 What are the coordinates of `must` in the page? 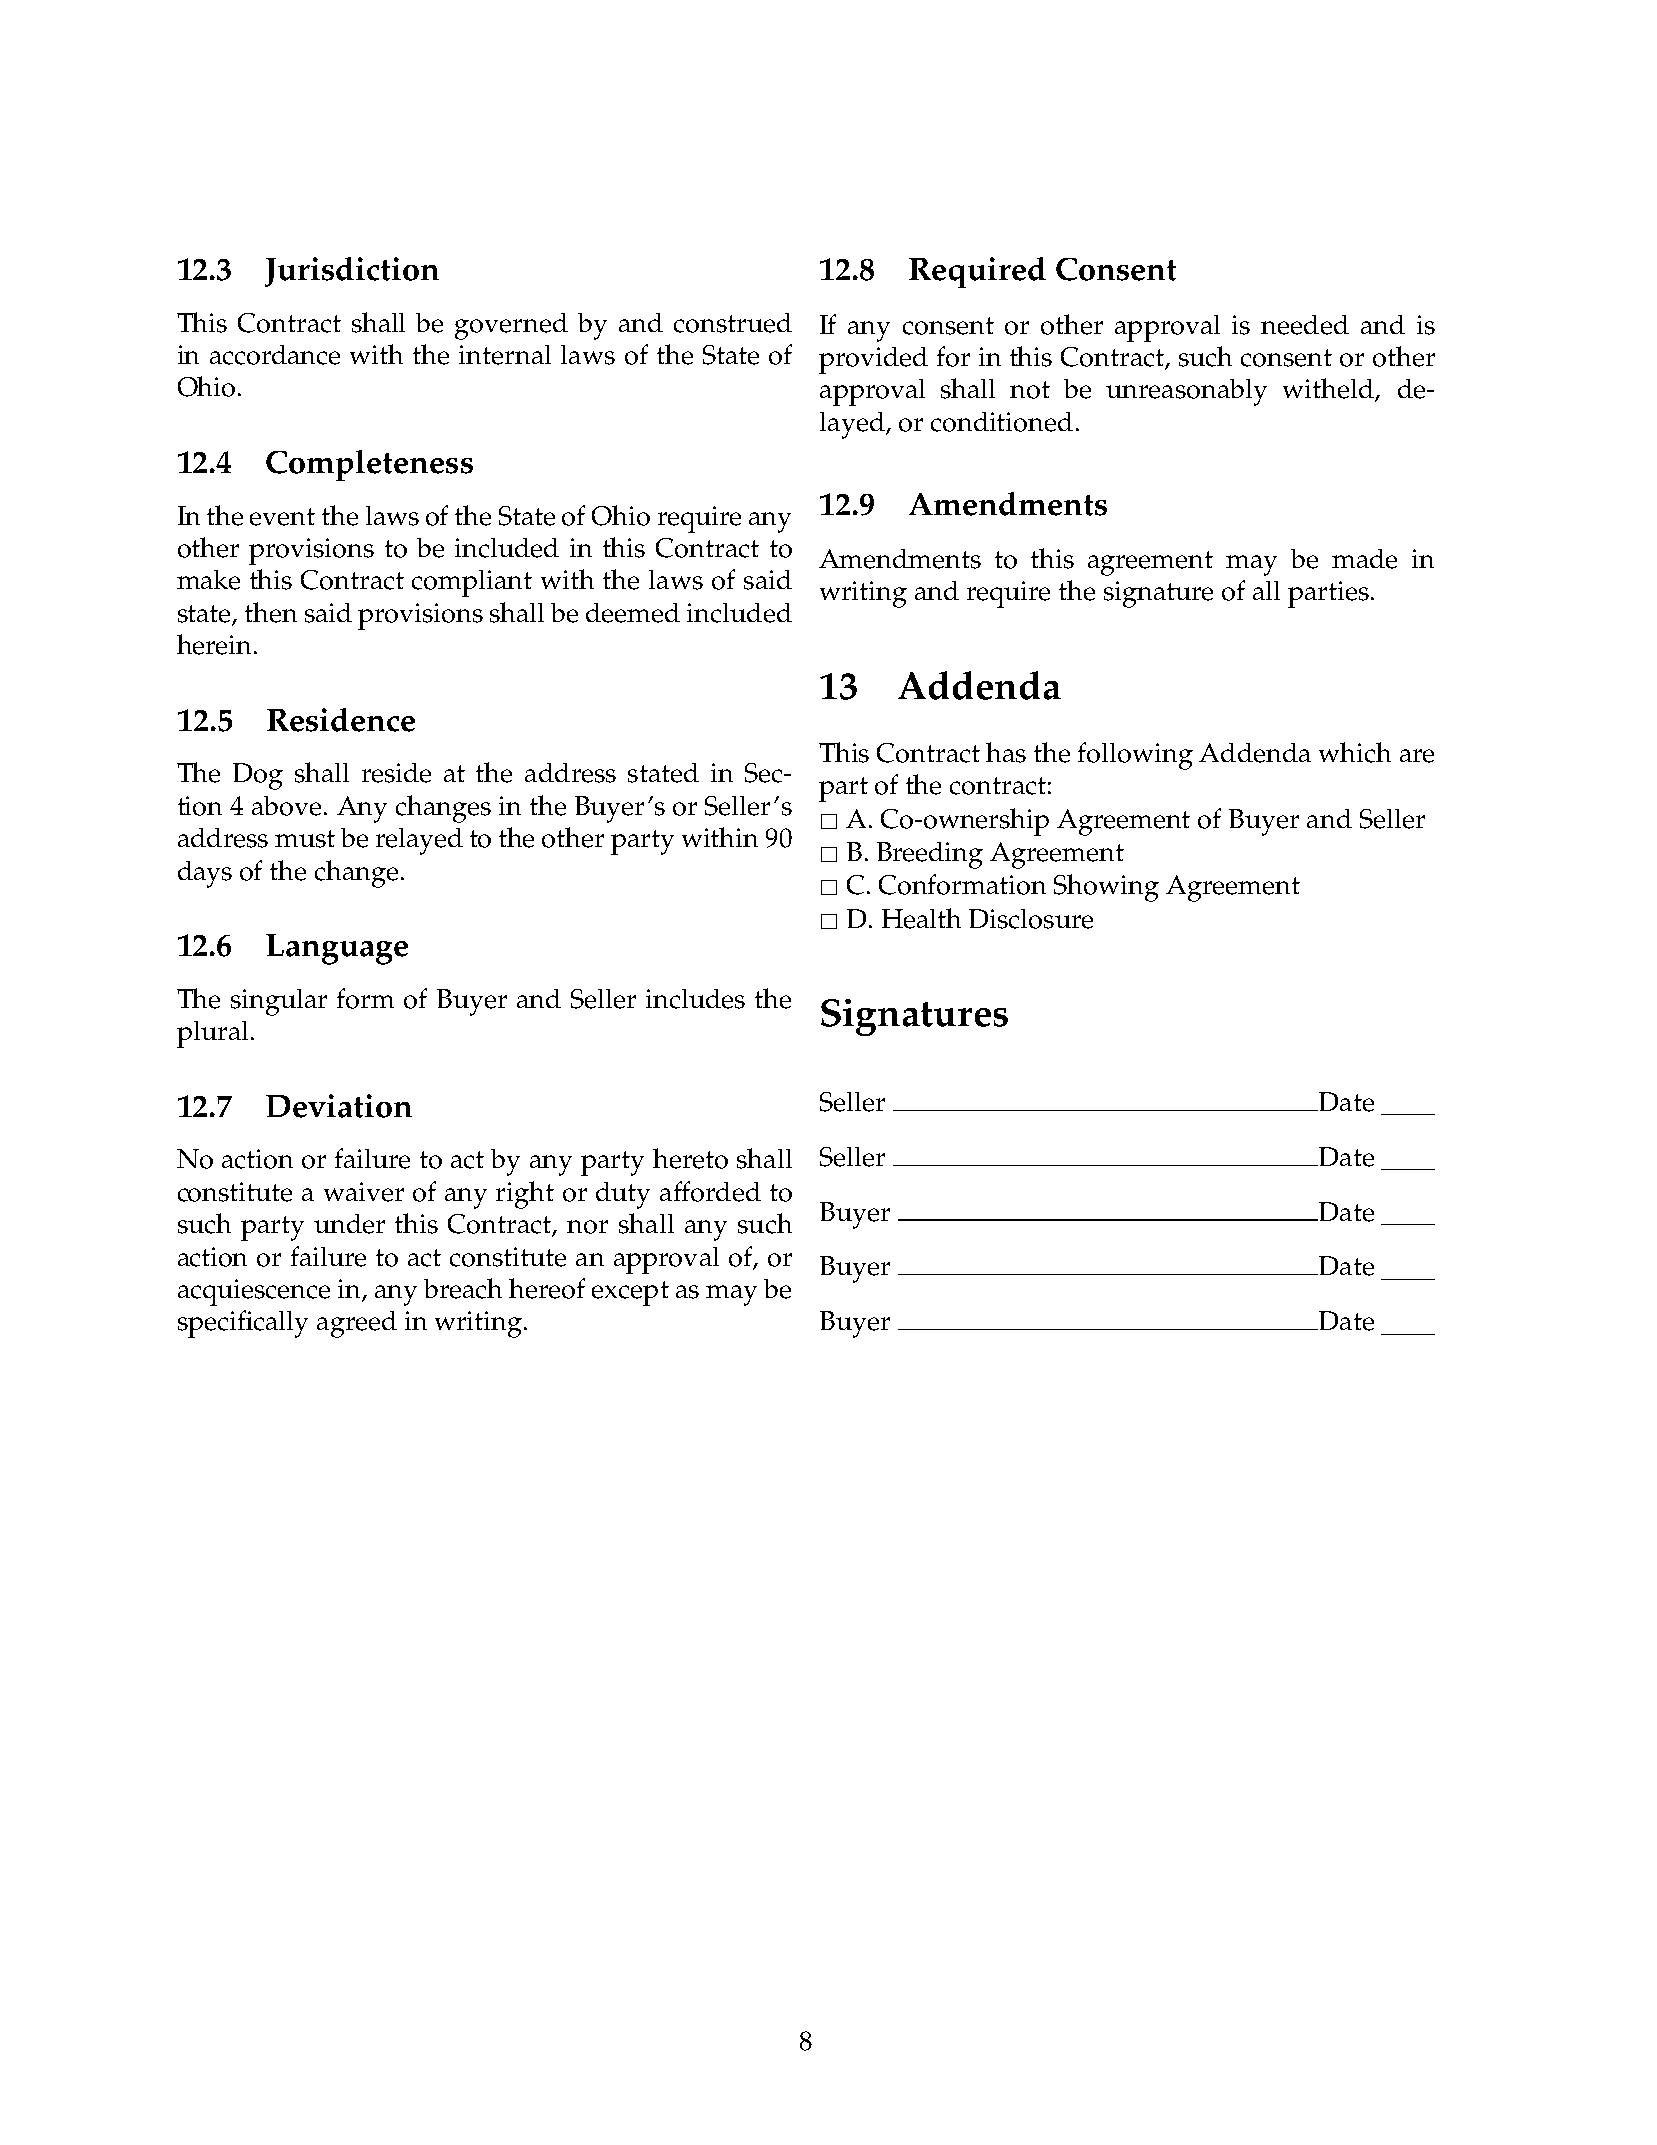 It's located at (305, 839).
